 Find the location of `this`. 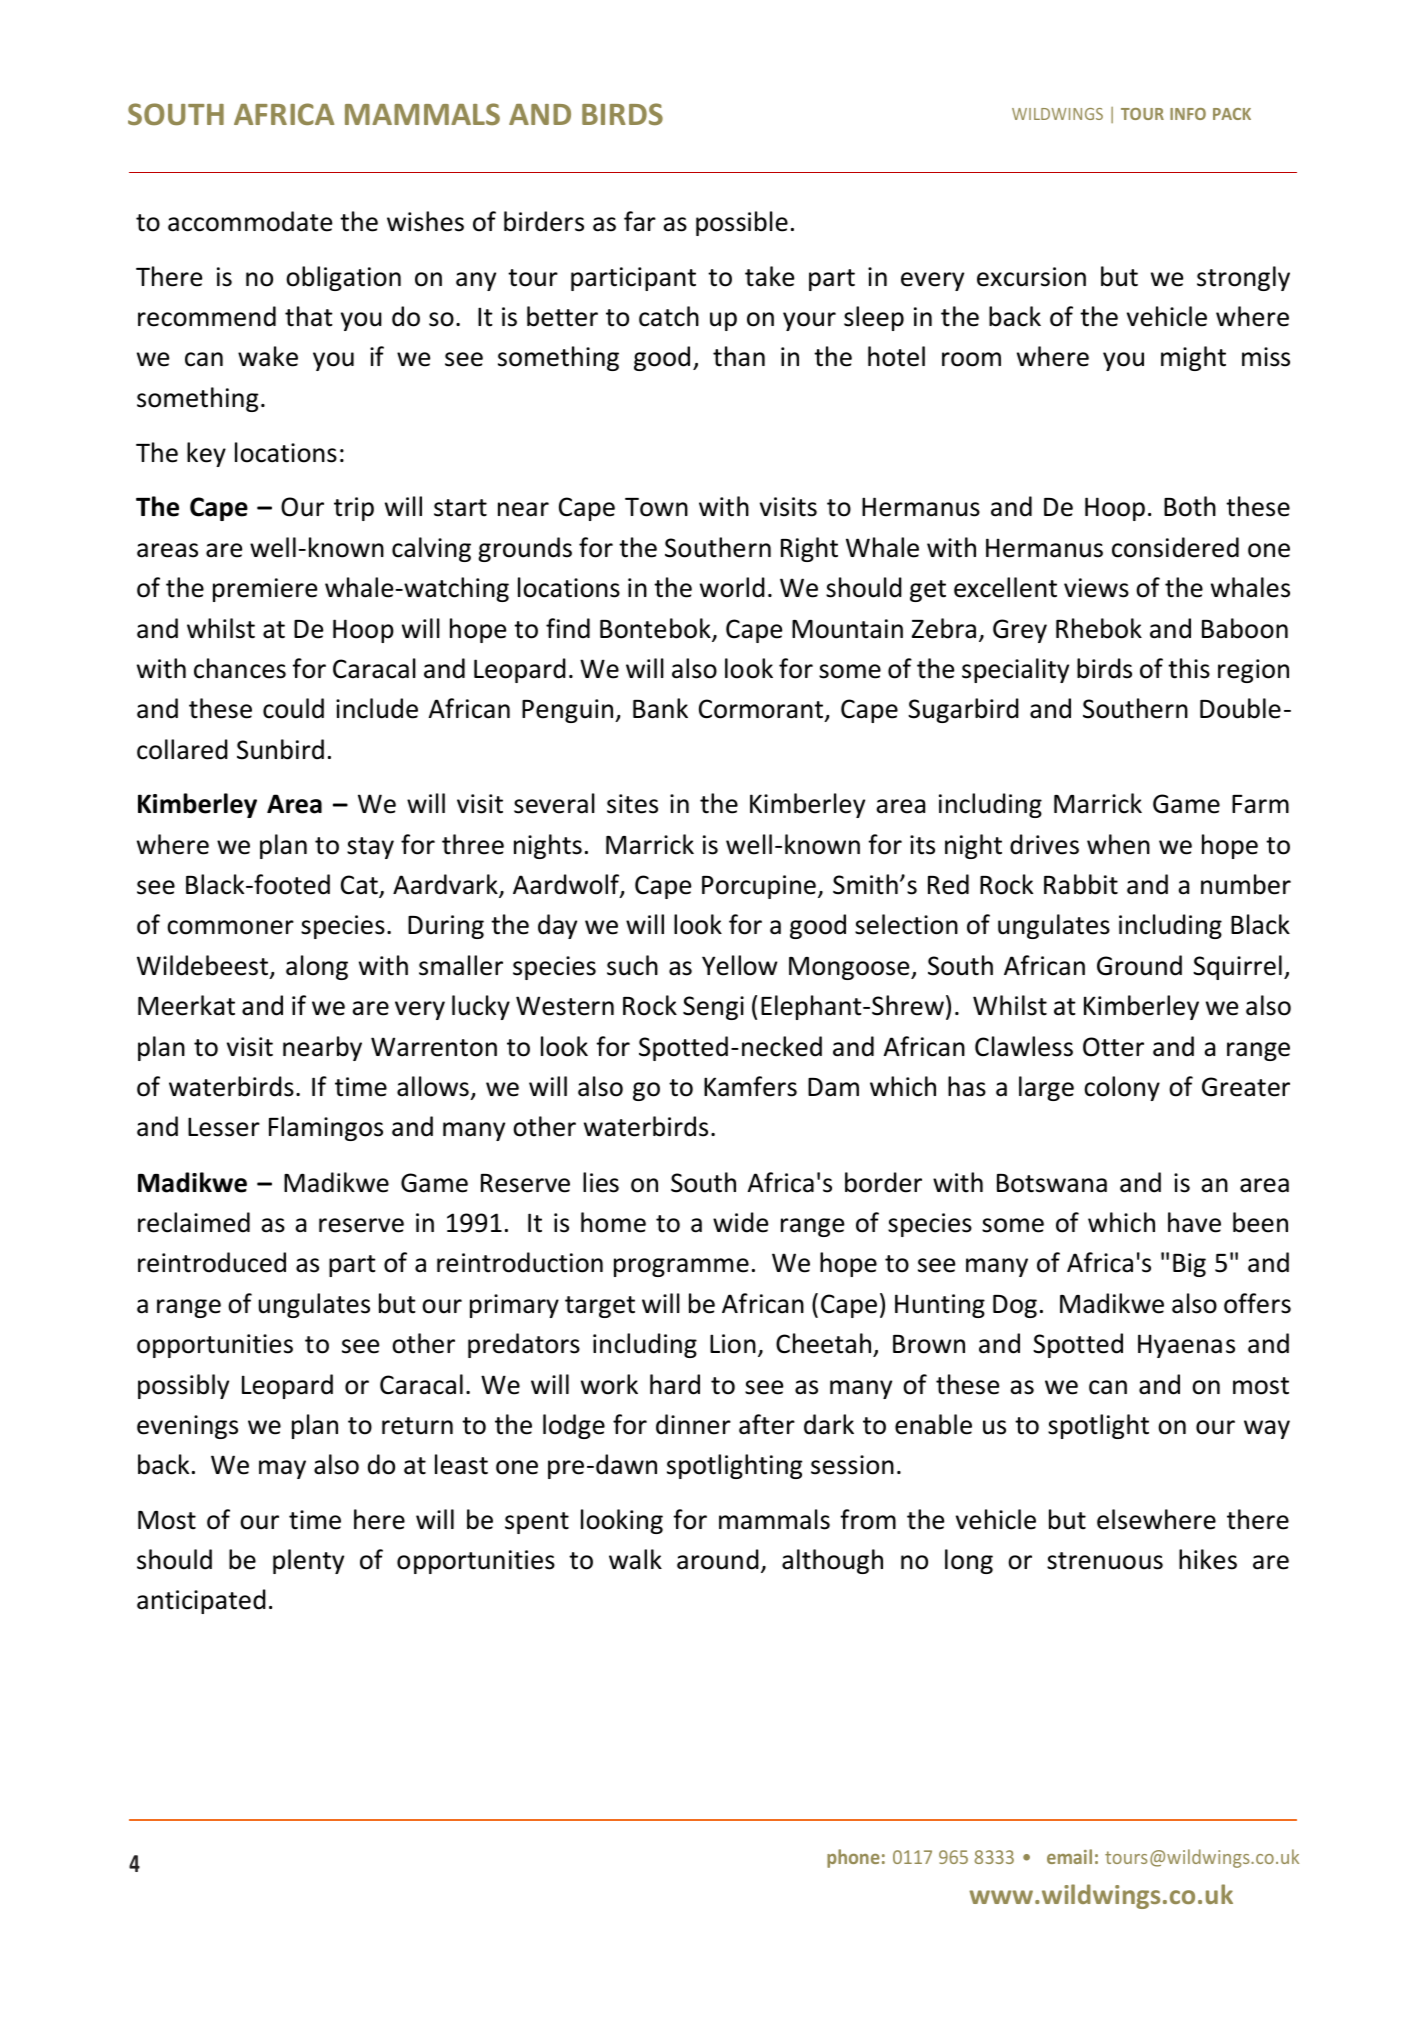

this is located at coordinates (1189, 668).
